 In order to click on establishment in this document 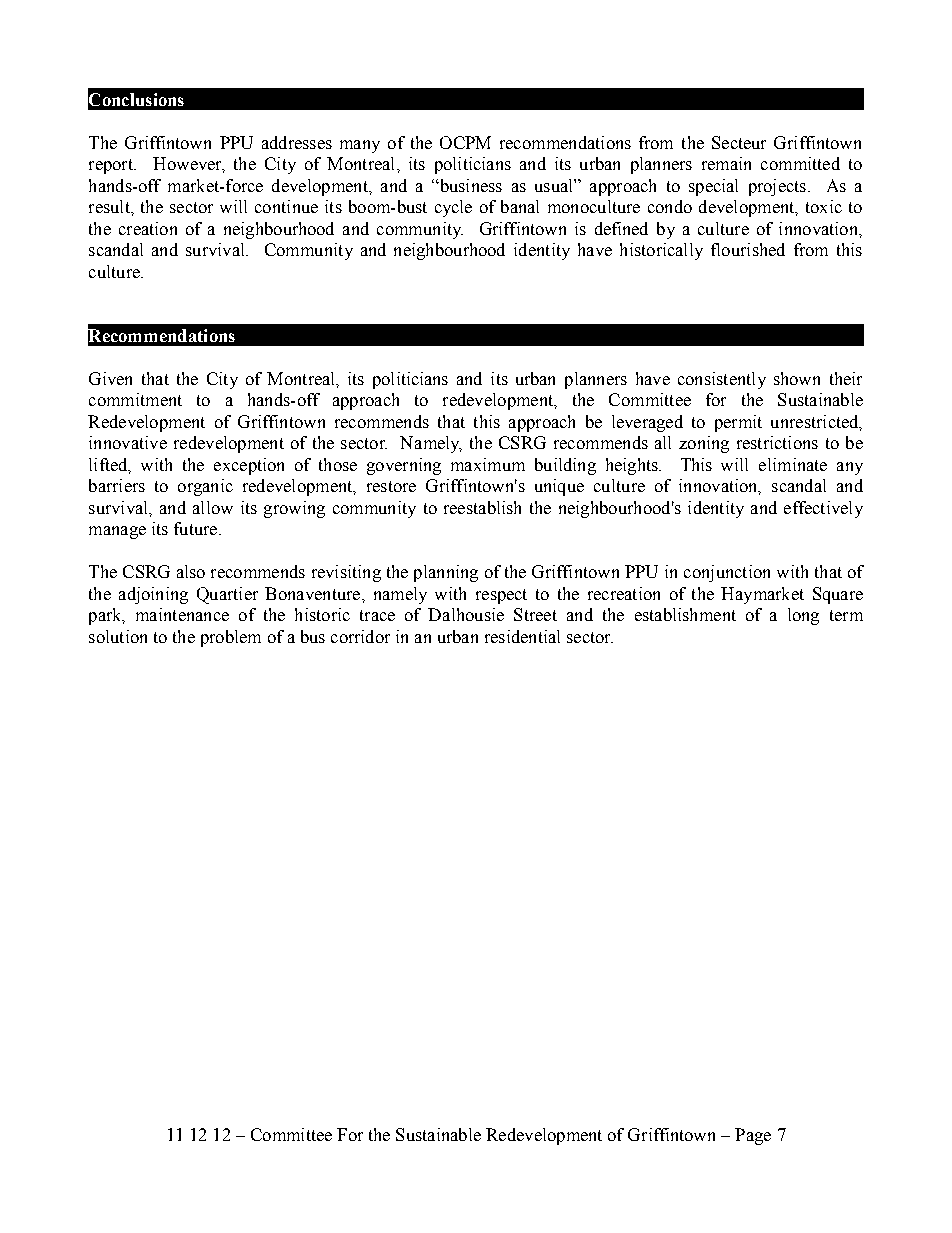, I will do `click(685, 614)`.
